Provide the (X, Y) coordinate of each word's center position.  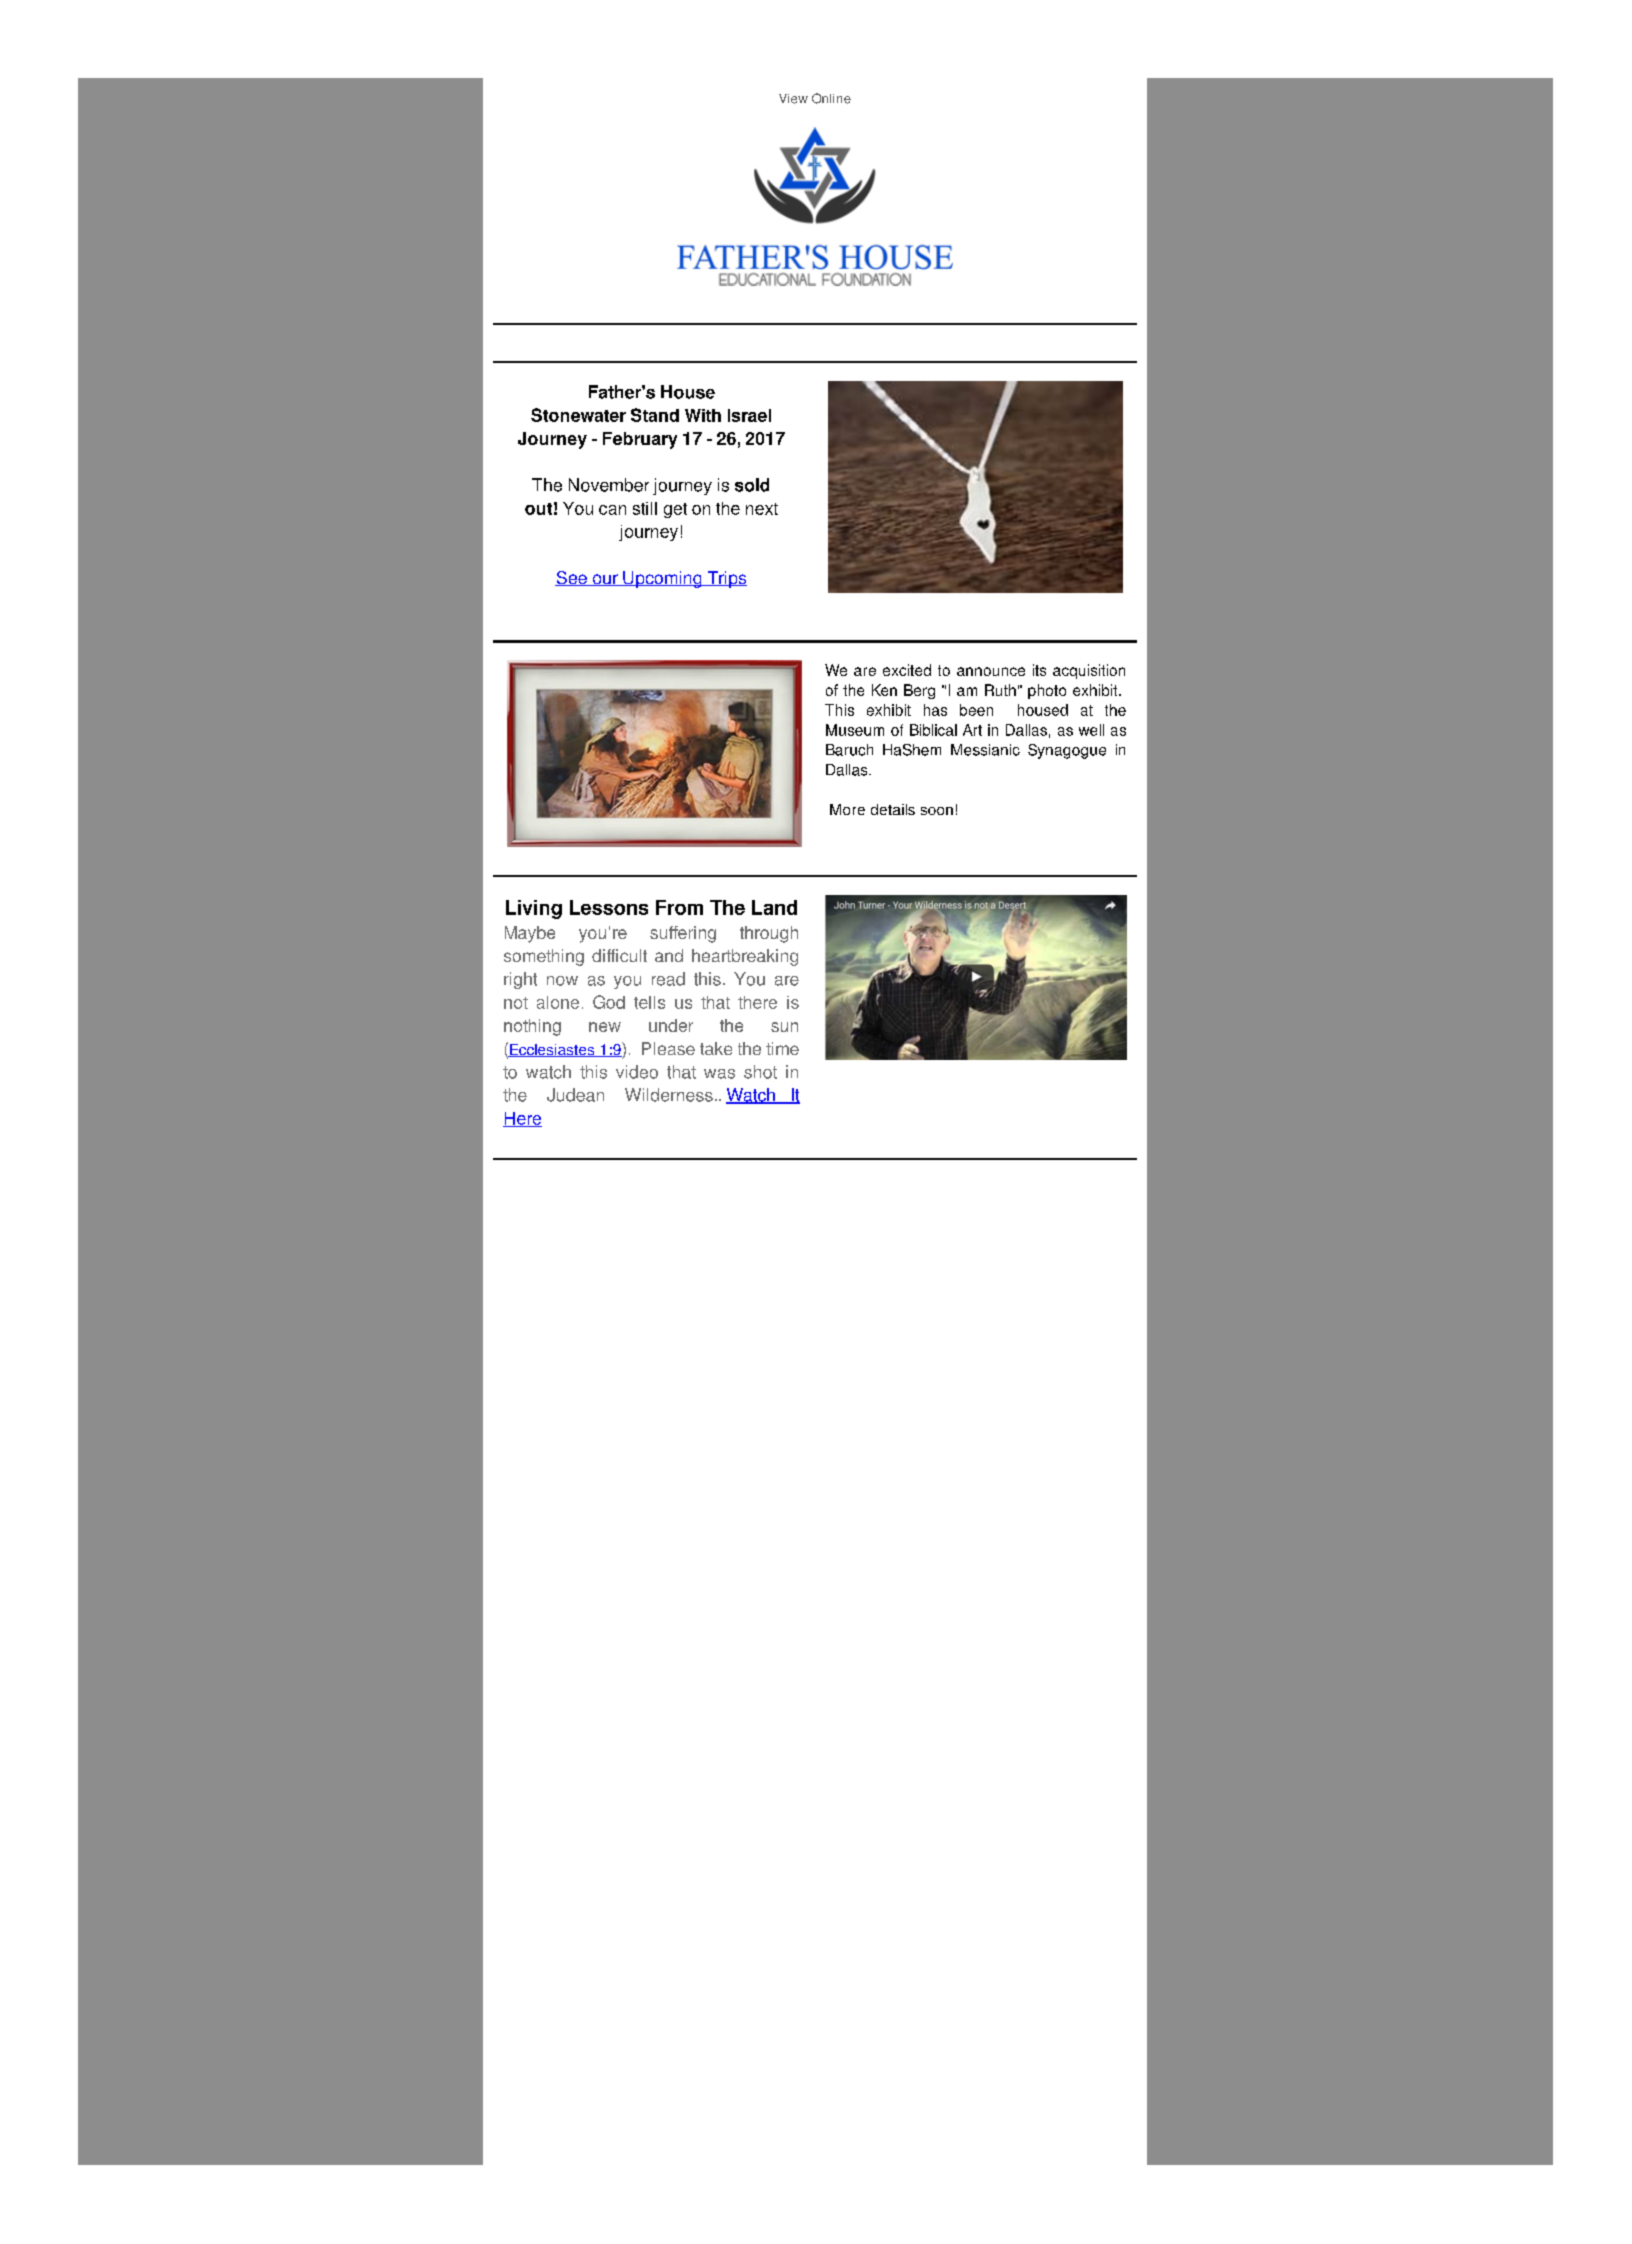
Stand (655, 415)
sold (752, 485)
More (847, 809)
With (703, 415)
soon (937, 811)
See (572, 578)
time (782, 1048)
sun (784, 1027)
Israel (749, 415)
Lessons (609, 907)
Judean (575, 1095)
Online (831, 98)
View (793, 99)
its (1039, 670)
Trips (726, 579)
